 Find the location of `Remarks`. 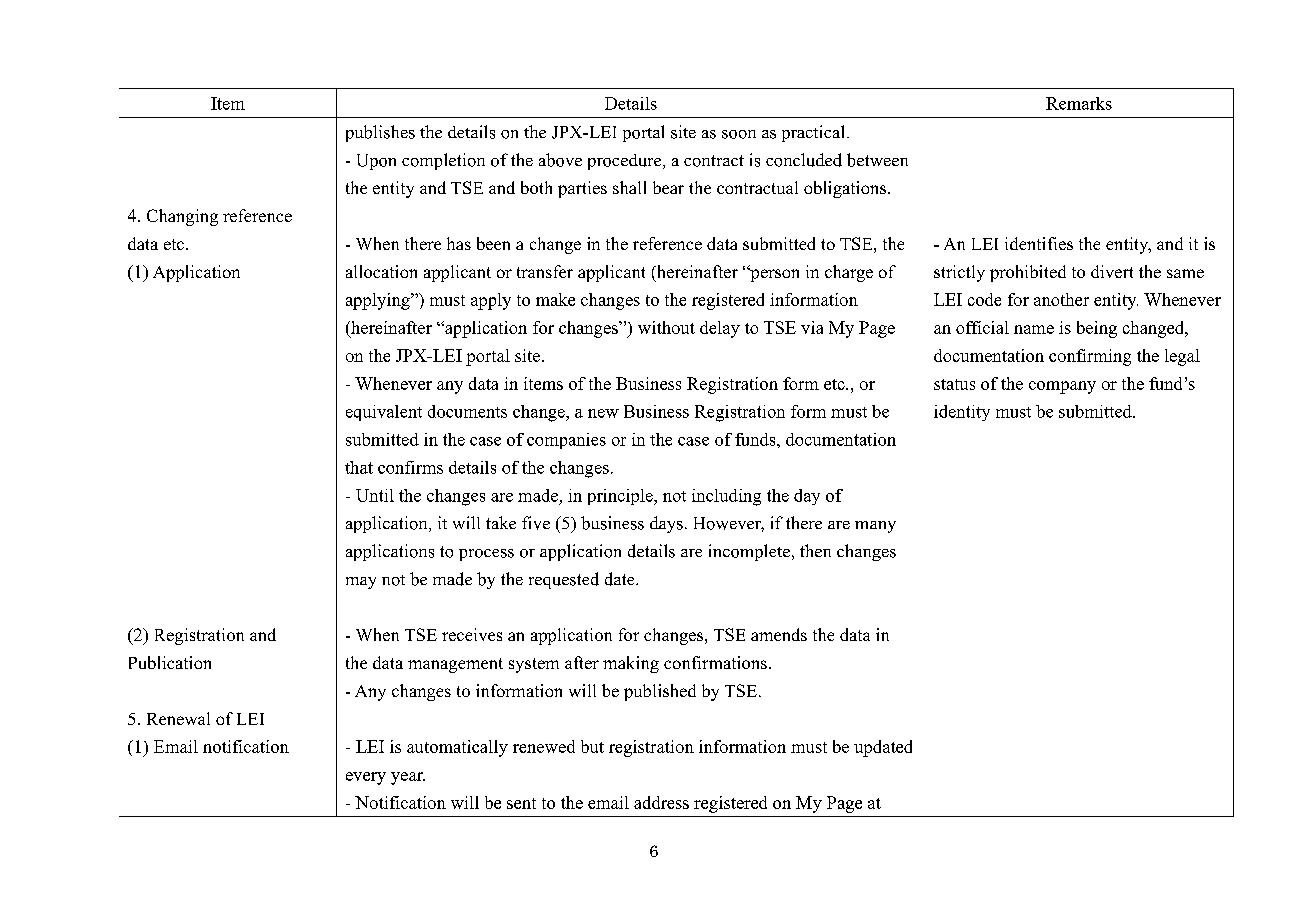

Remarks is located at coordinates (1079, 103).
